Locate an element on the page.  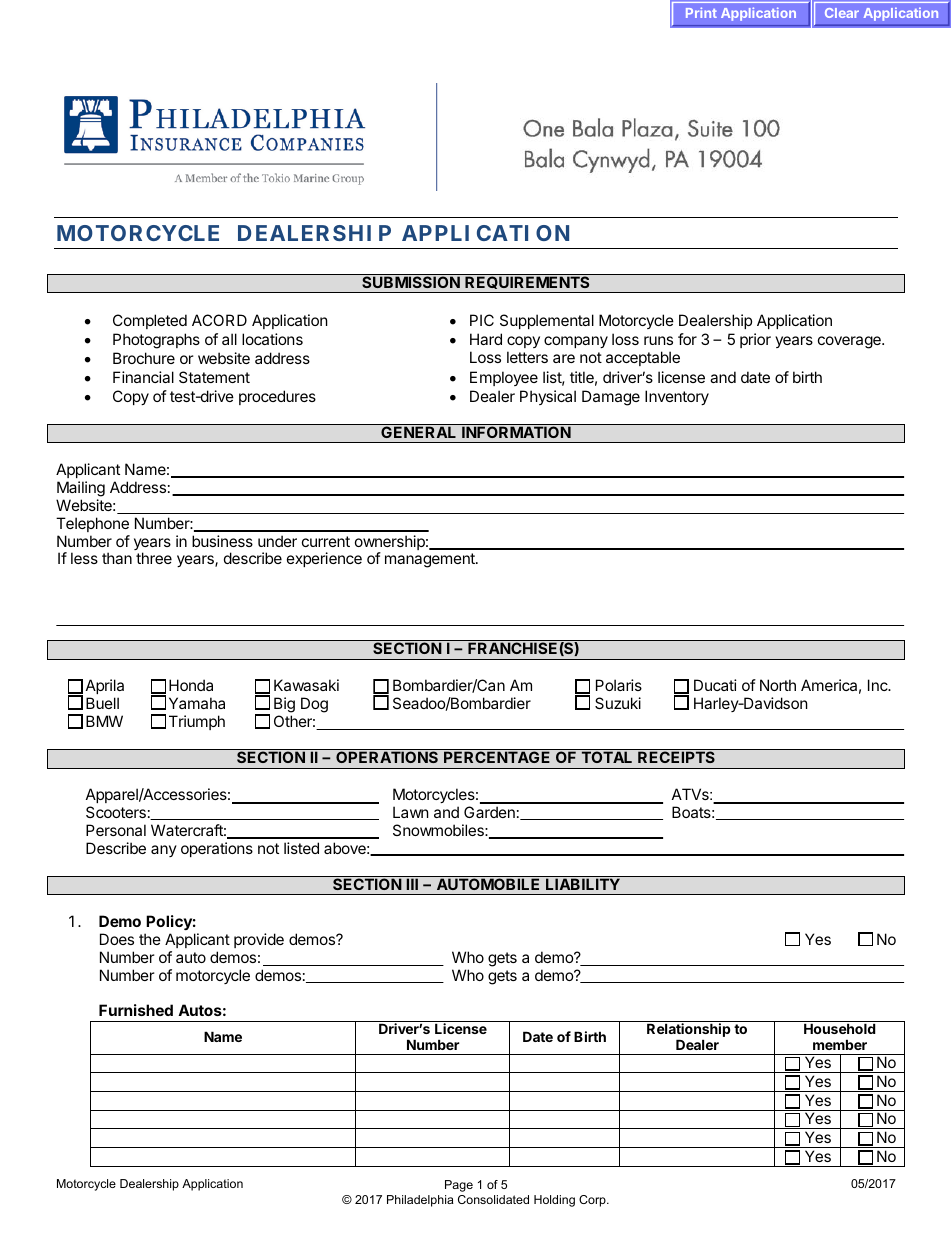
Triumph is located at coordinates (197, 722).
